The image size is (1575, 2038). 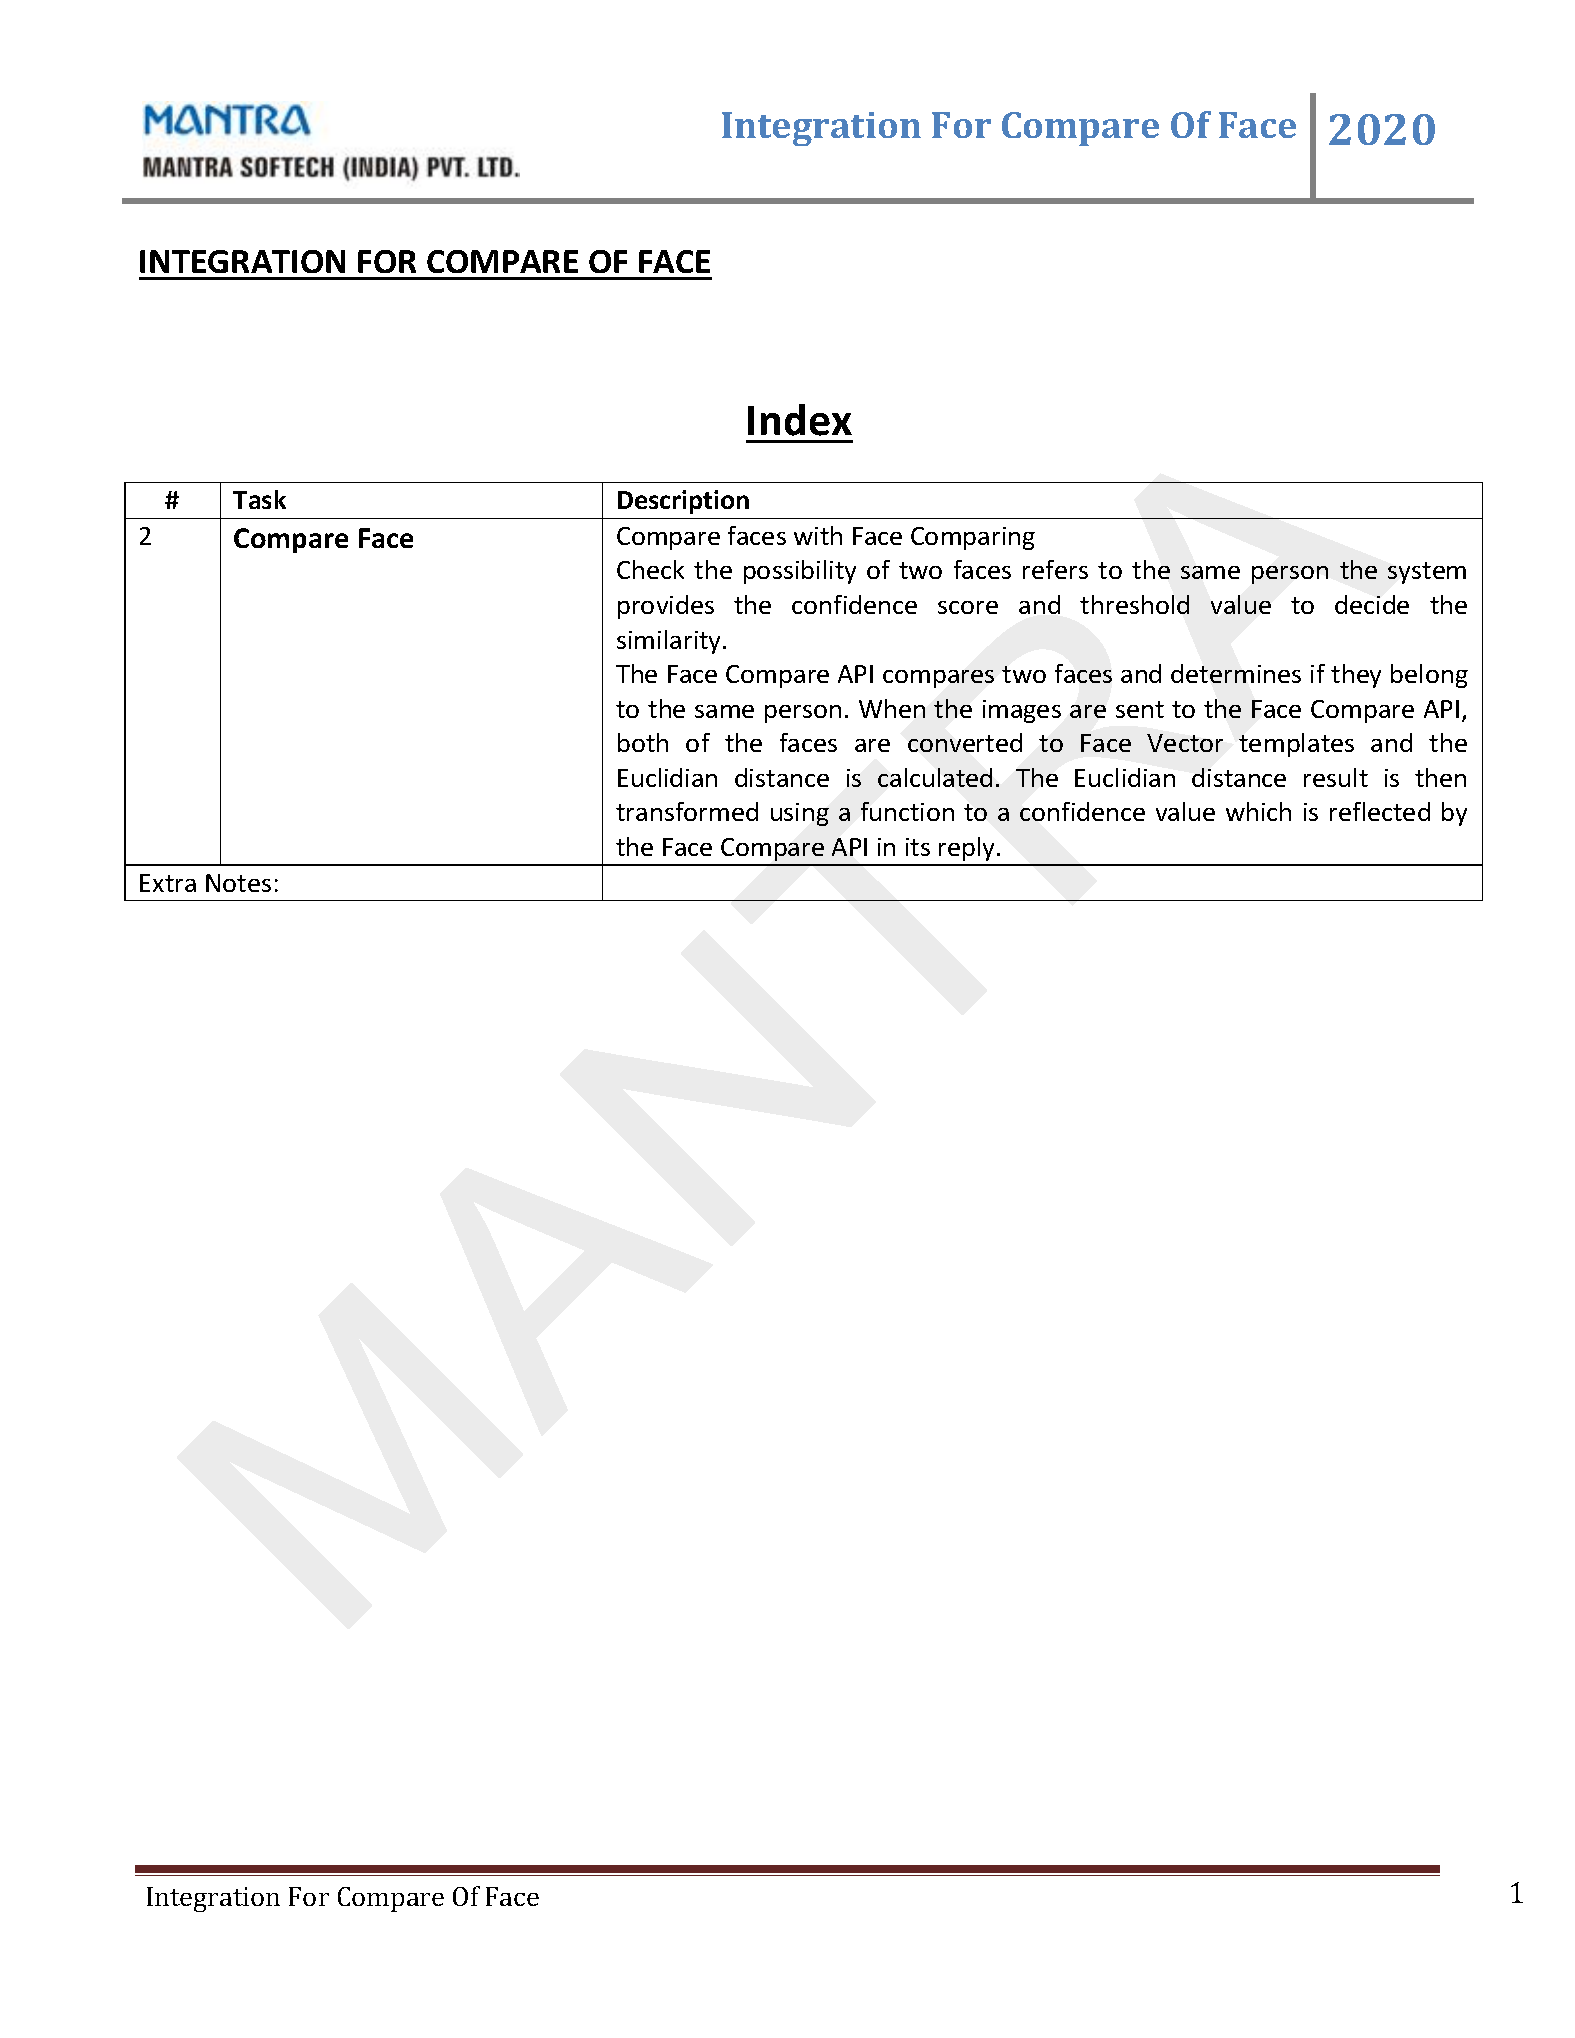 What do you see at coordinates (259, 499) in the image?
I see `Task` at bounding box center [259, 499].
